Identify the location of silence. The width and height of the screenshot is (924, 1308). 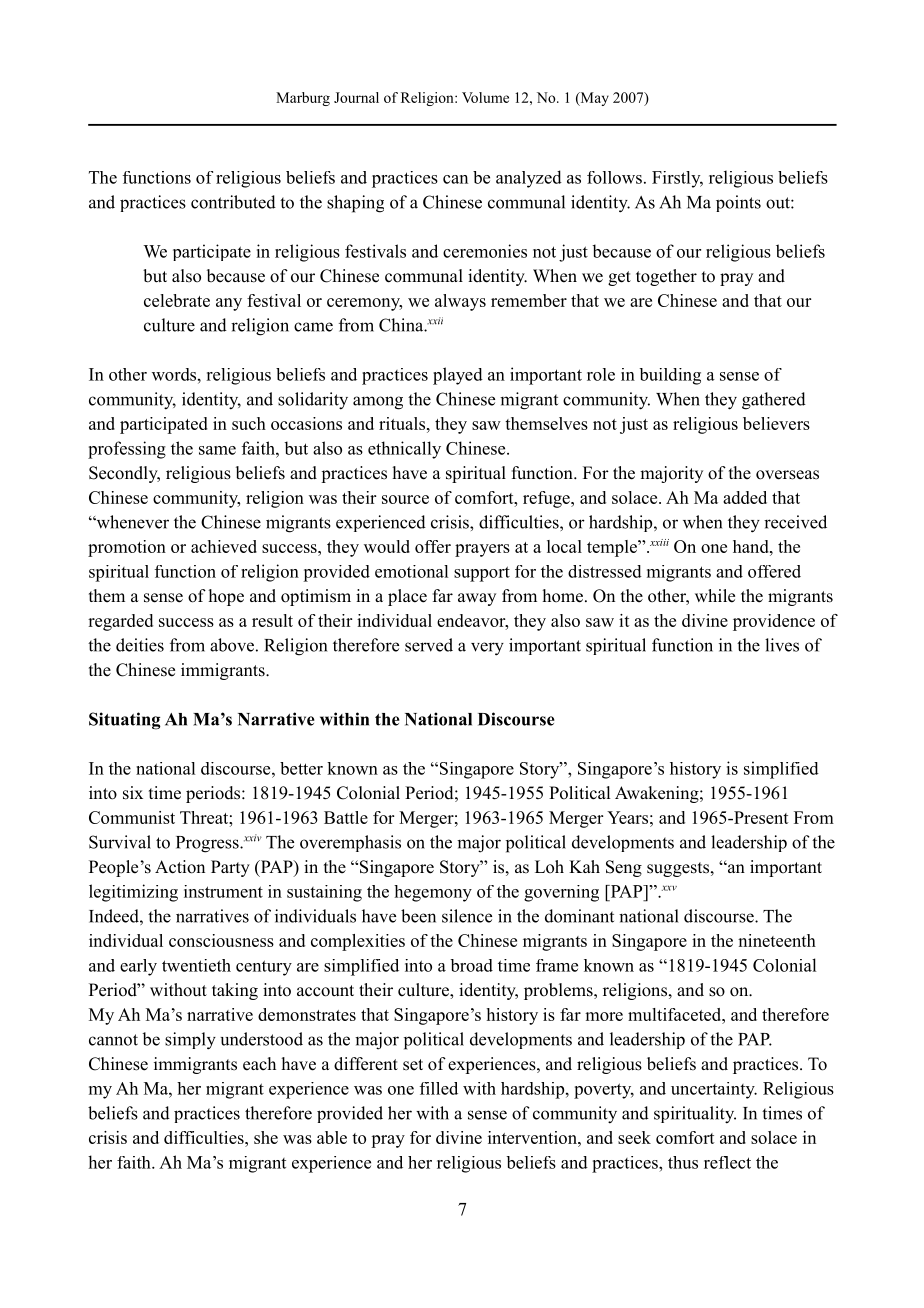
(467, 916).
